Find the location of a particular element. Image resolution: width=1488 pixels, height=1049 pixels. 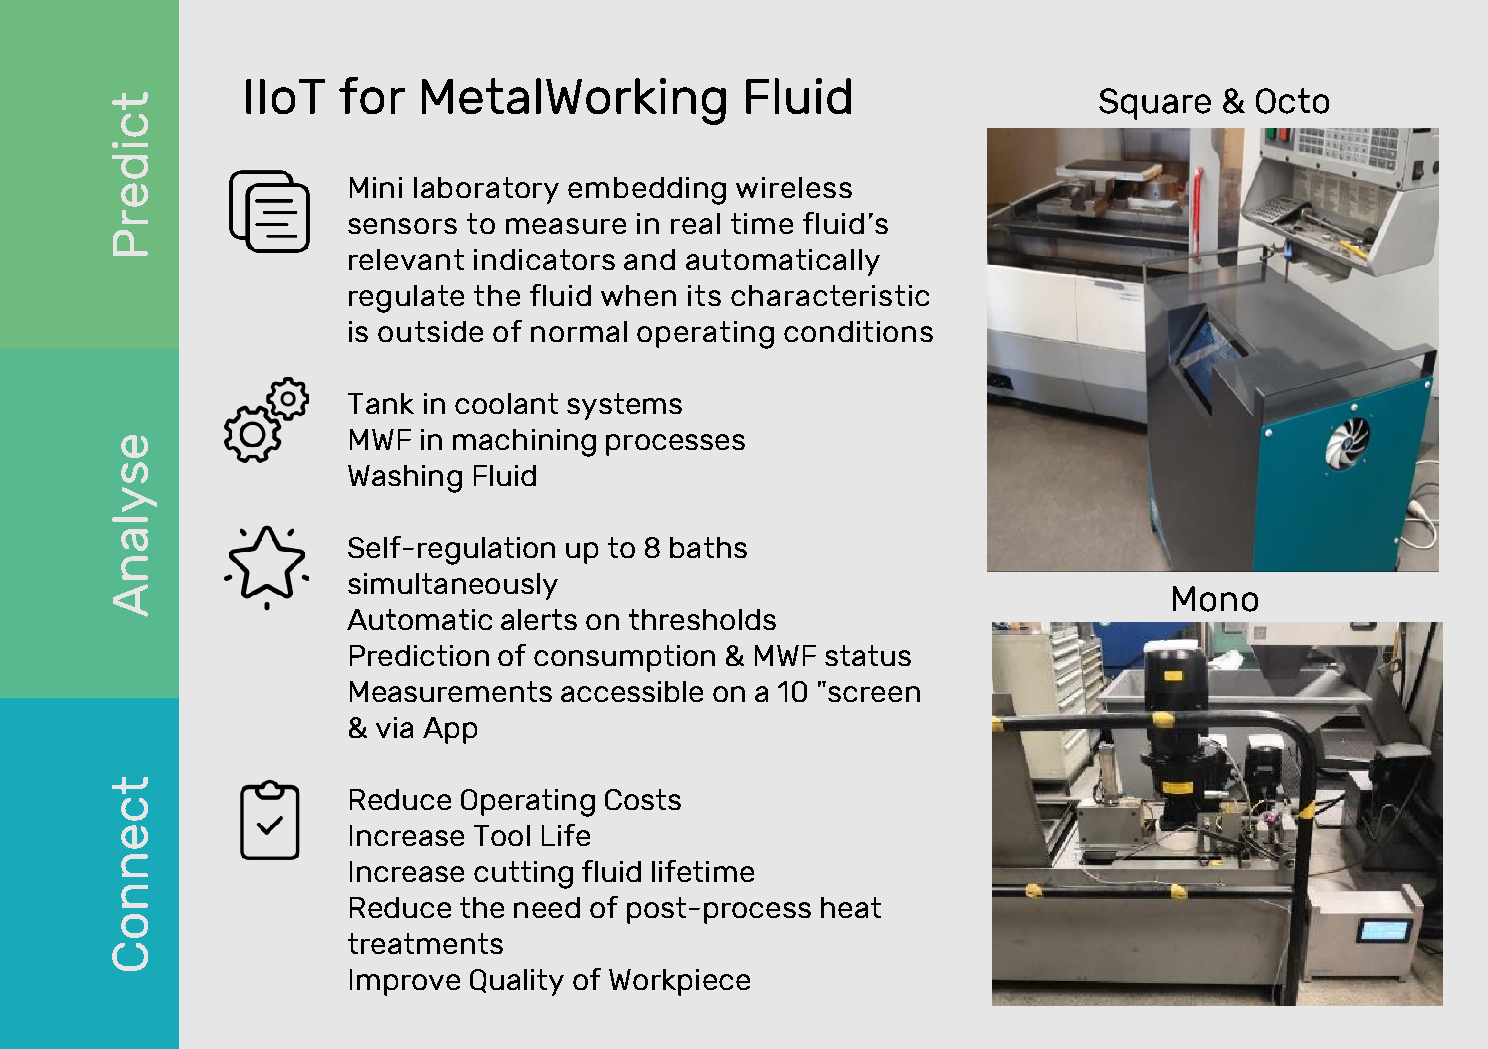

screen is located at coordinates (874, 694).
